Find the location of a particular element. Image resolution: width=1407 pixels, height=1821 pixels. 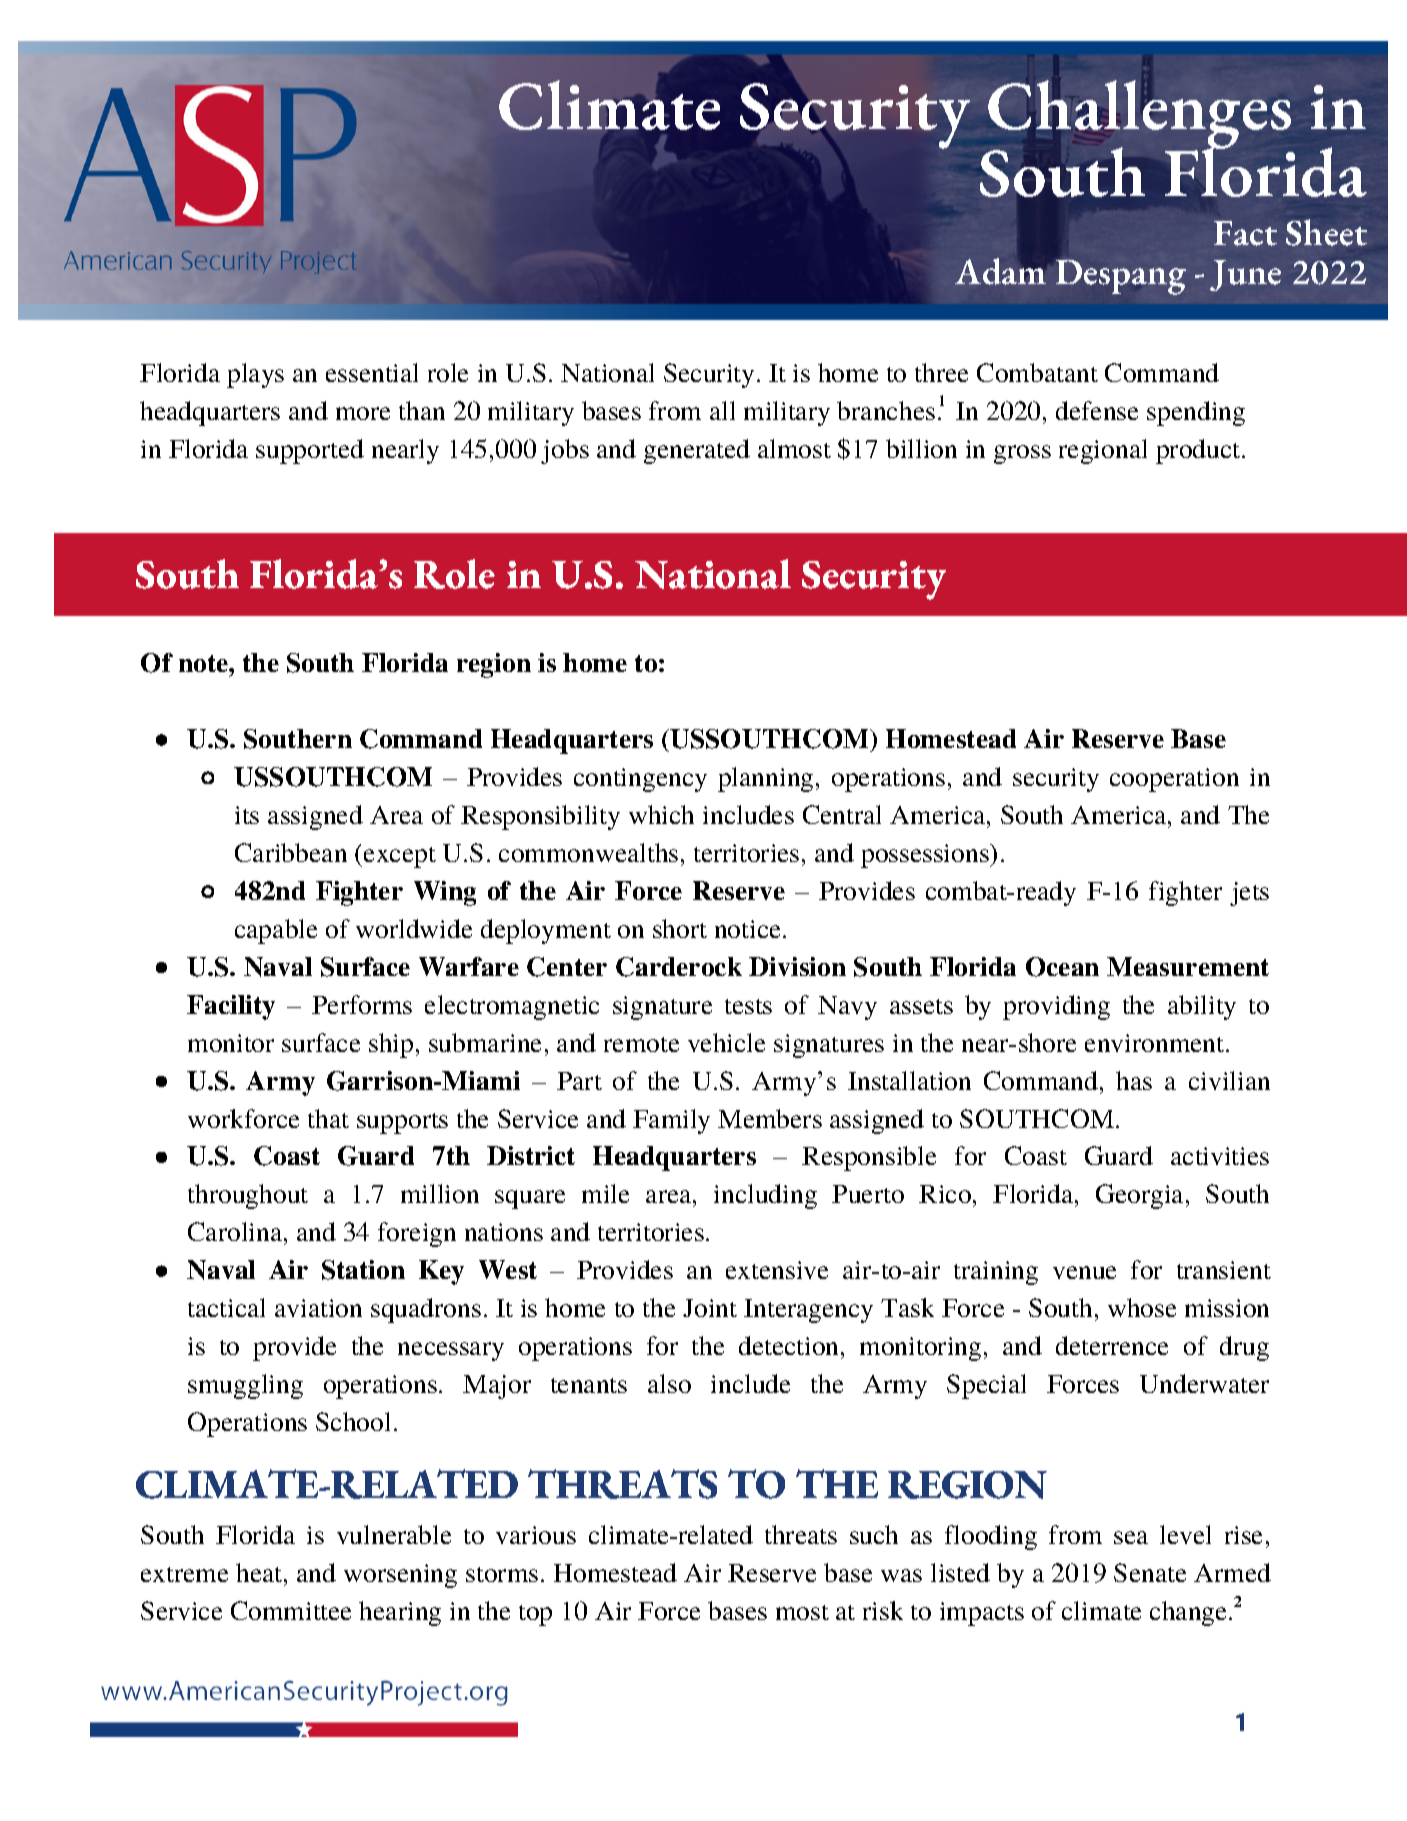

essential is located at coordinates (372, 372).
